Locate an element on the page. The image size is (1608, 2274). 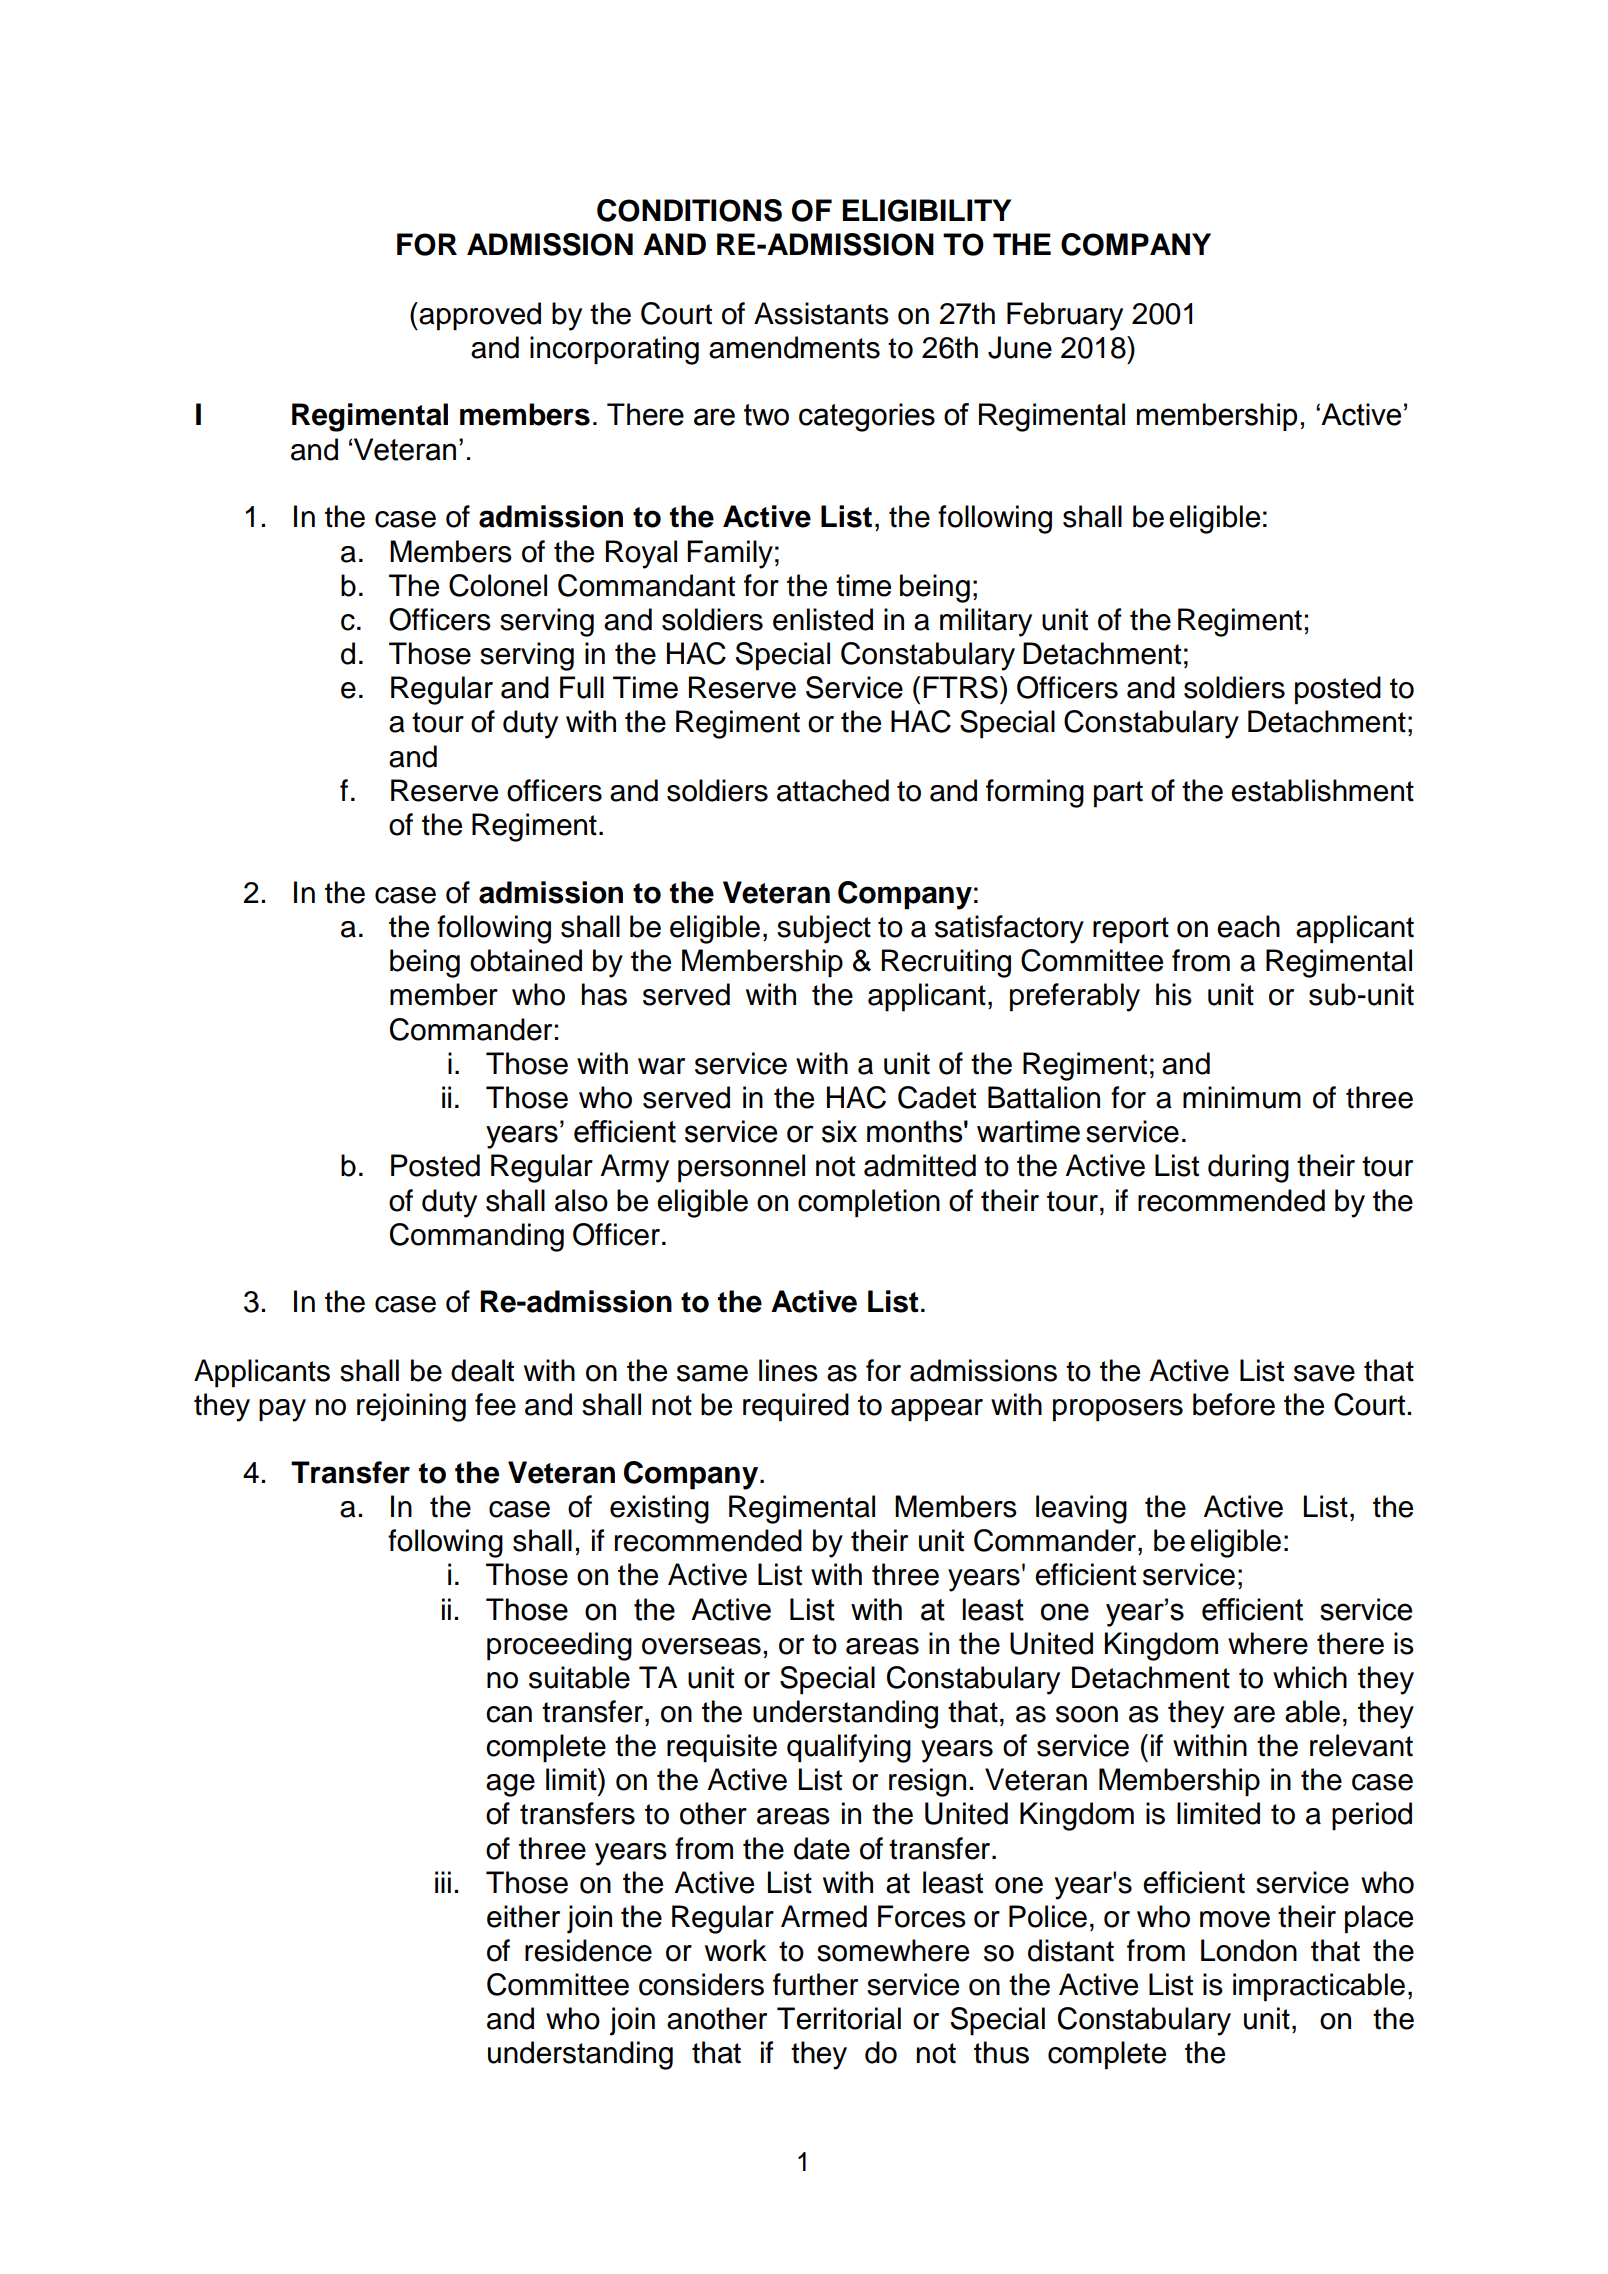
subject is located at coordinates (824, 929).
